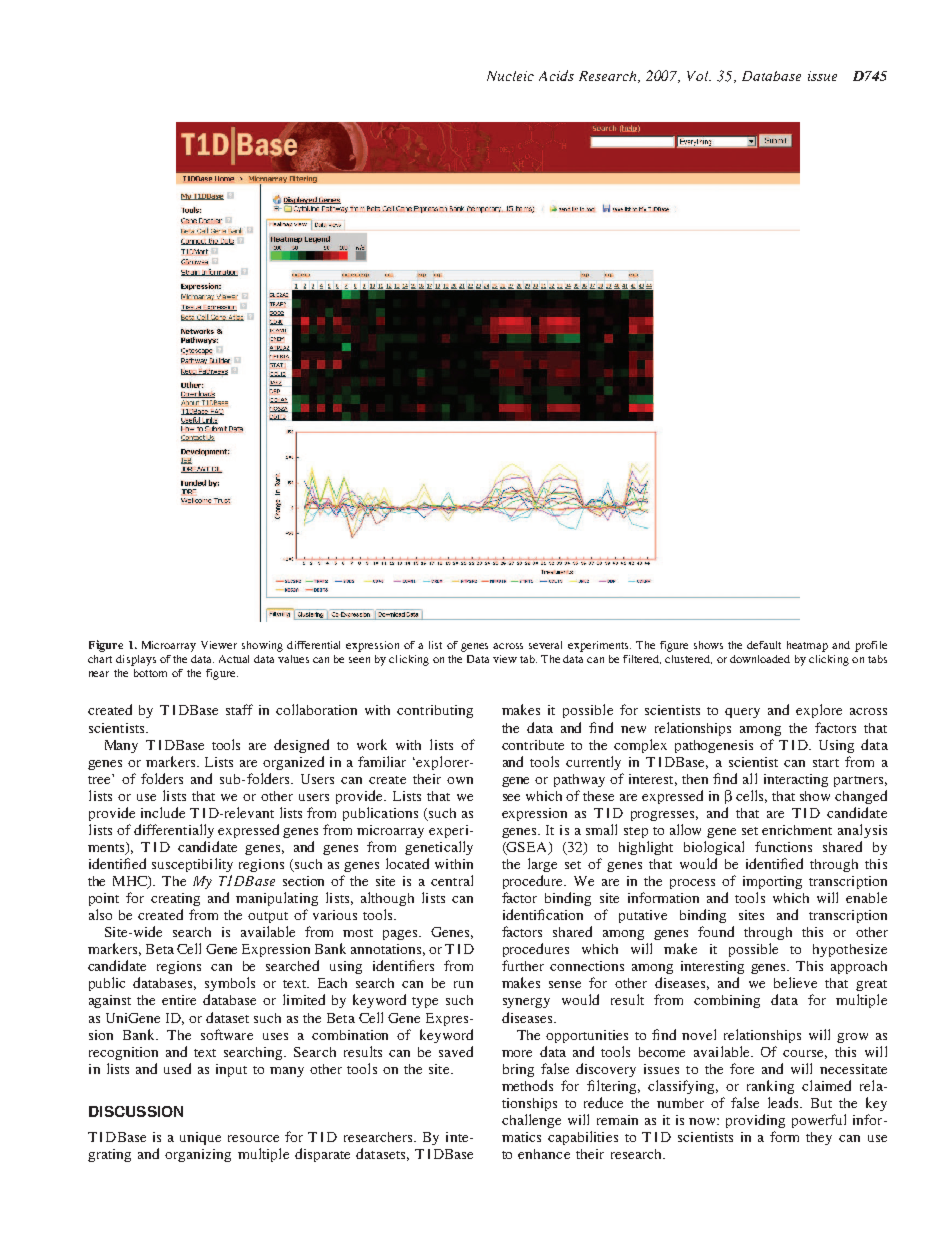 Image resolution: width=952 pixels, height=1236 pixels. What do you see at coordinates (764, 645) in the image?
I see `default` at bounding box center [764, 645].
